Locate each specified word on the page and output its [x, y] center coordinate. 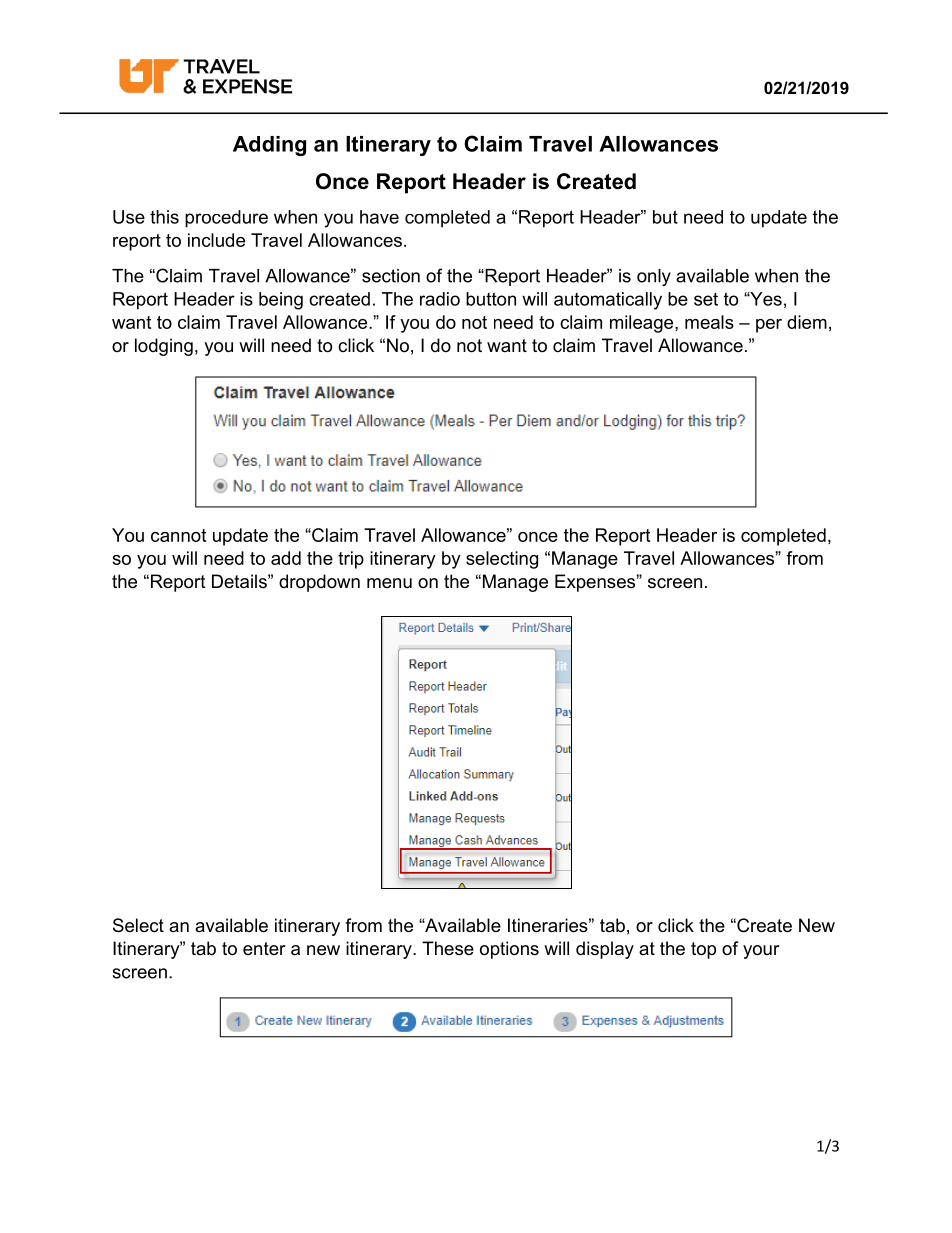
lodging [164, 347]
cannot [178, 535]
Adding [269, 146]
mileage [643, 324]
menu [389, 583]
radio [440, 299]
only [654, 277]
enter [264, 948]
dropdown [319, 583]
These [448, 948]
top [703, 950]
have [379, 217]
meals [709, 322]
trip [351, 560]
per [769, 326]
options [509, 950]
